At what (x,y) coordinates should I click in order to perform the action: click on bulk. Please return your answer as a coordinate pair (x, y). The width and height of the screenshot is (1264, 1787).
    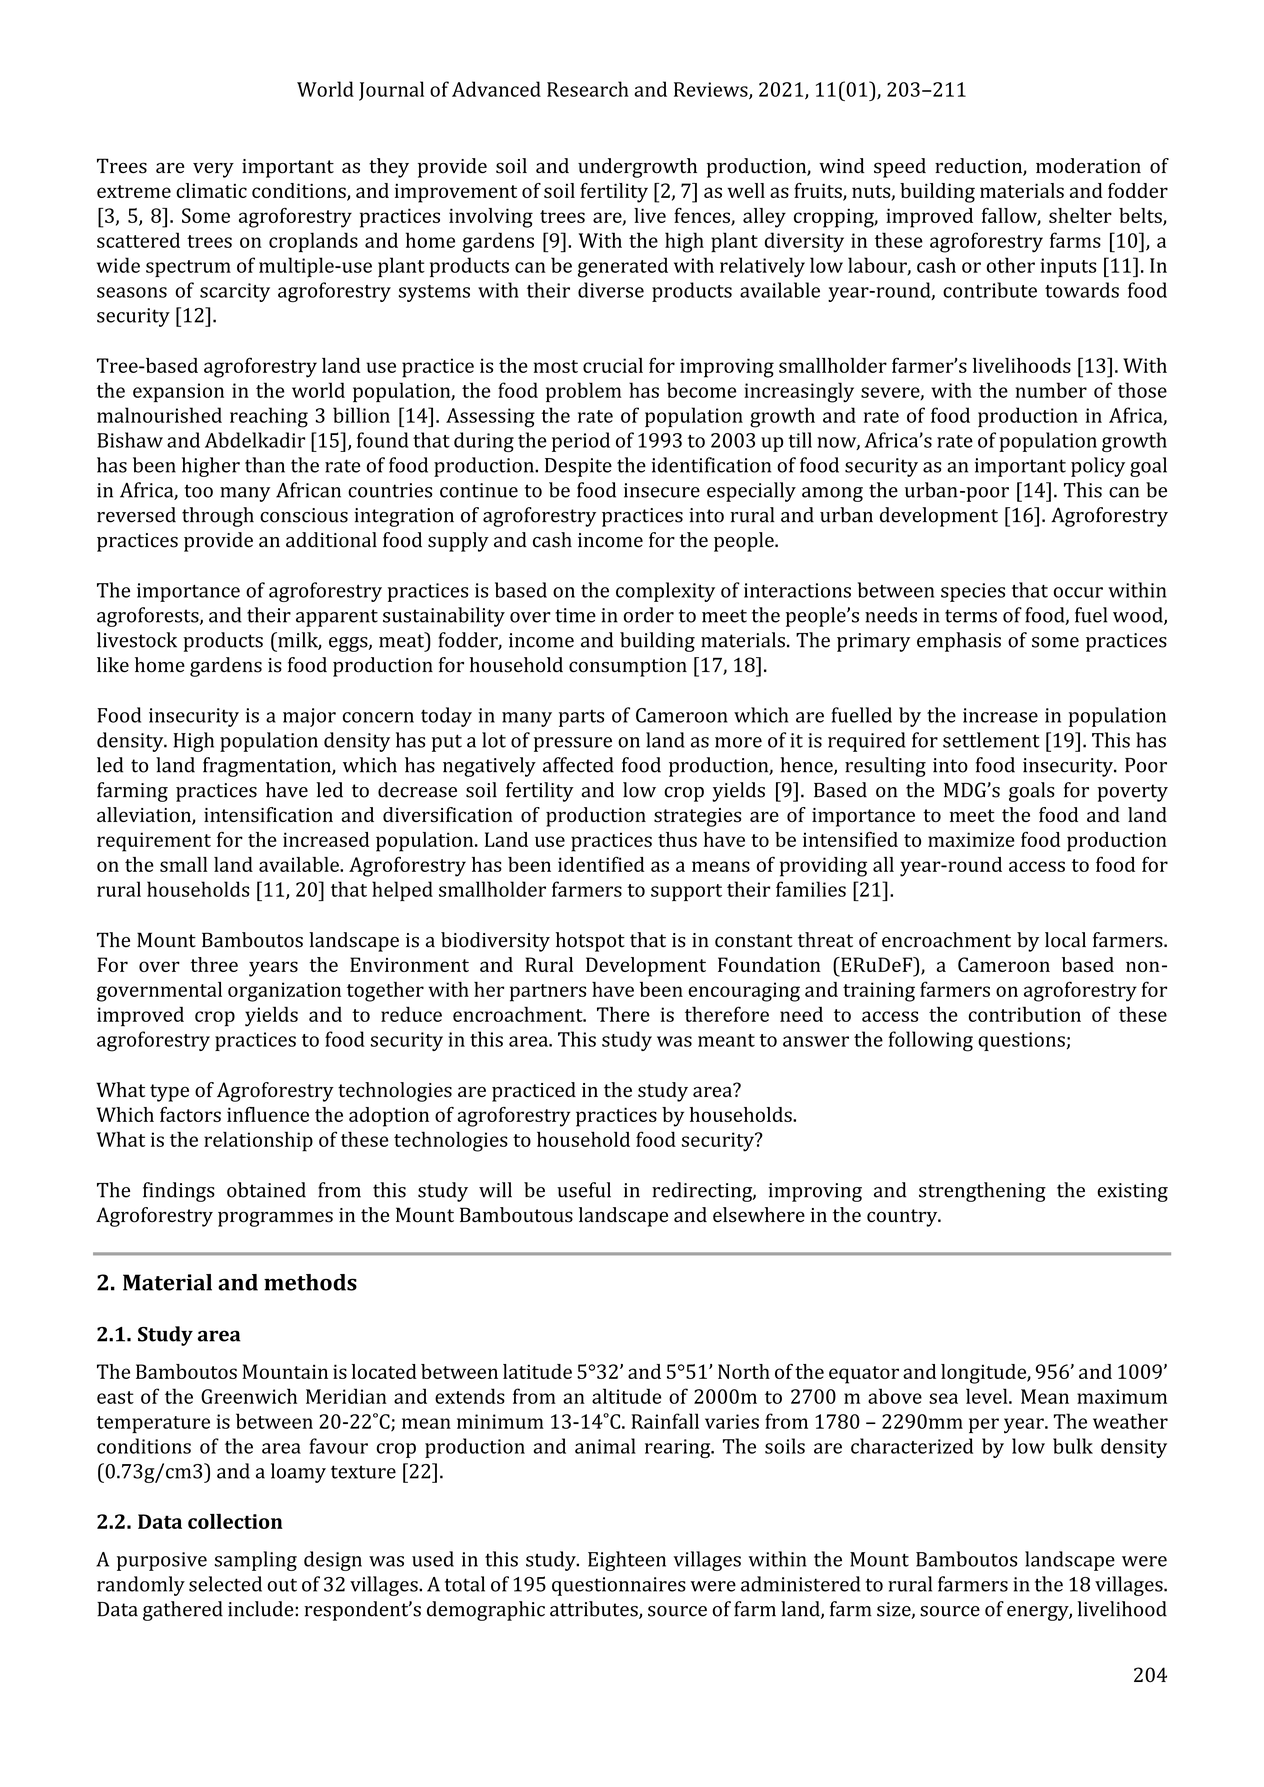
    Looking at the image, I should click on (1073, 1446).
